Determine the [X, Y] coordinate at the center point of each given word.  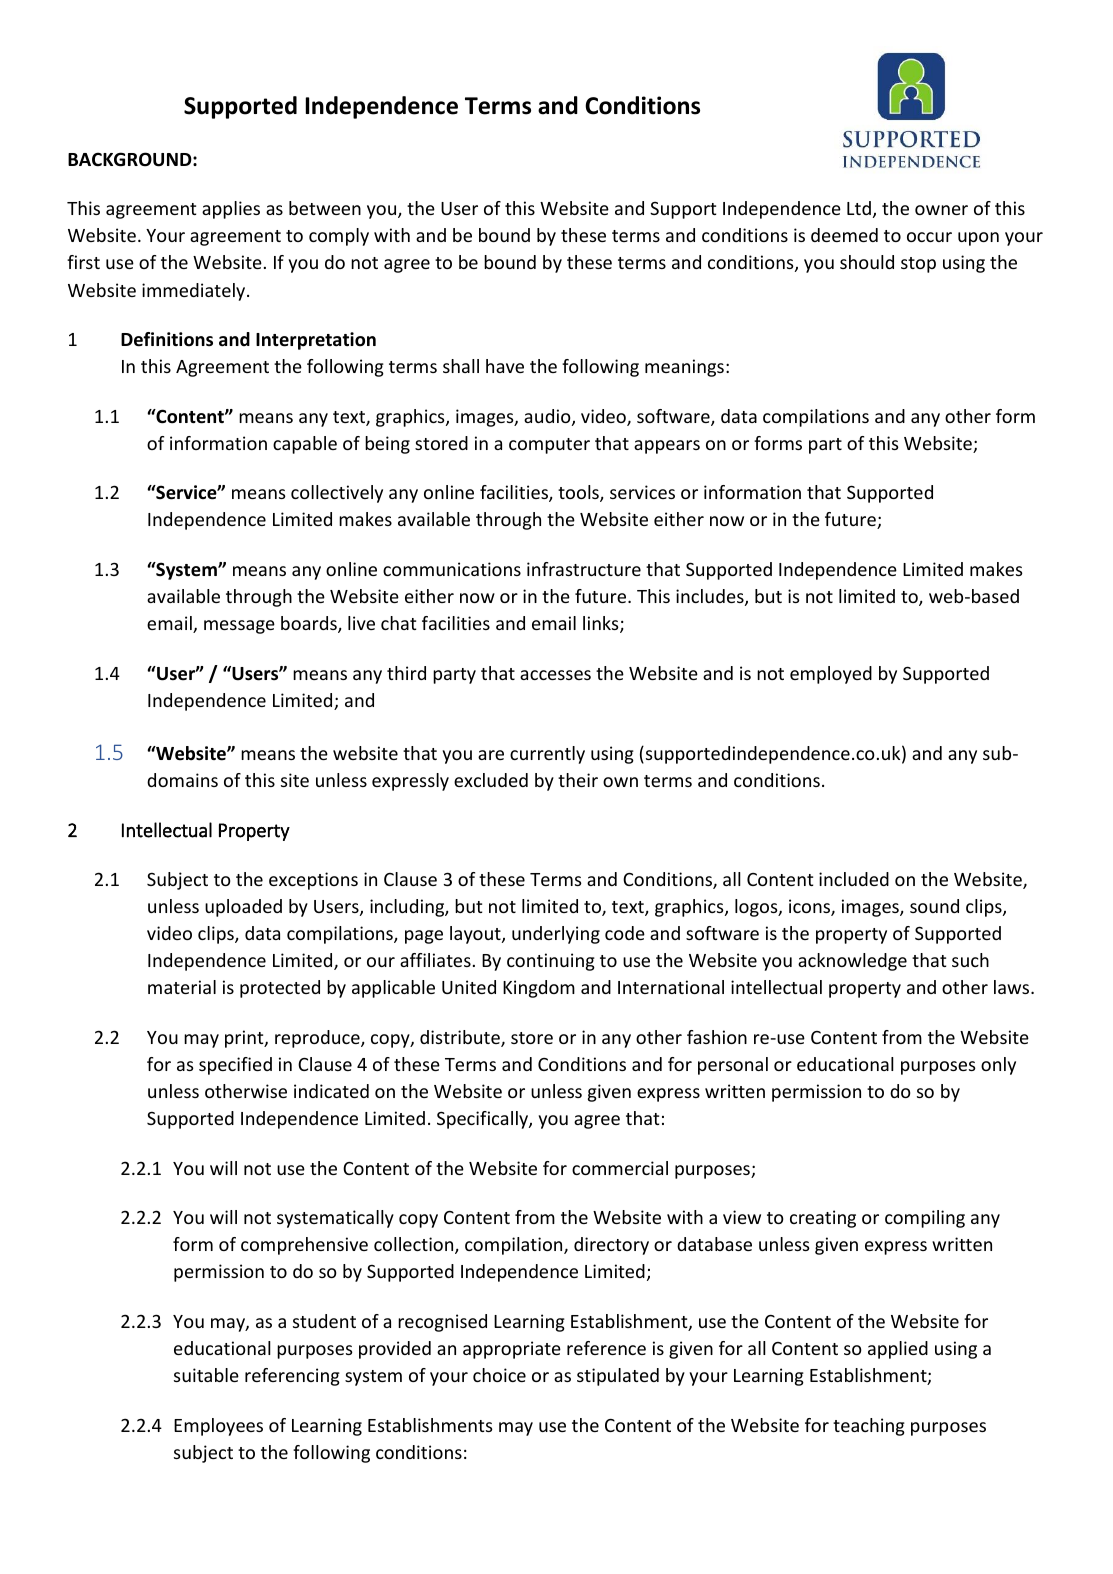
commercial [620, 1168]
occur [929, 237]
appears [667, 447]
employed [831, 675]
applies [231, 210]
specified [235, 1066]
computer [549, 446]
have [505, 366]
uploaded [243, 908]
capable [305, 445]
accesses [555, 675]
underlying [556, 935]
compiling [925, 1219]
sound [934, 906]
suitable [206, 1375]
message [239, 627]
